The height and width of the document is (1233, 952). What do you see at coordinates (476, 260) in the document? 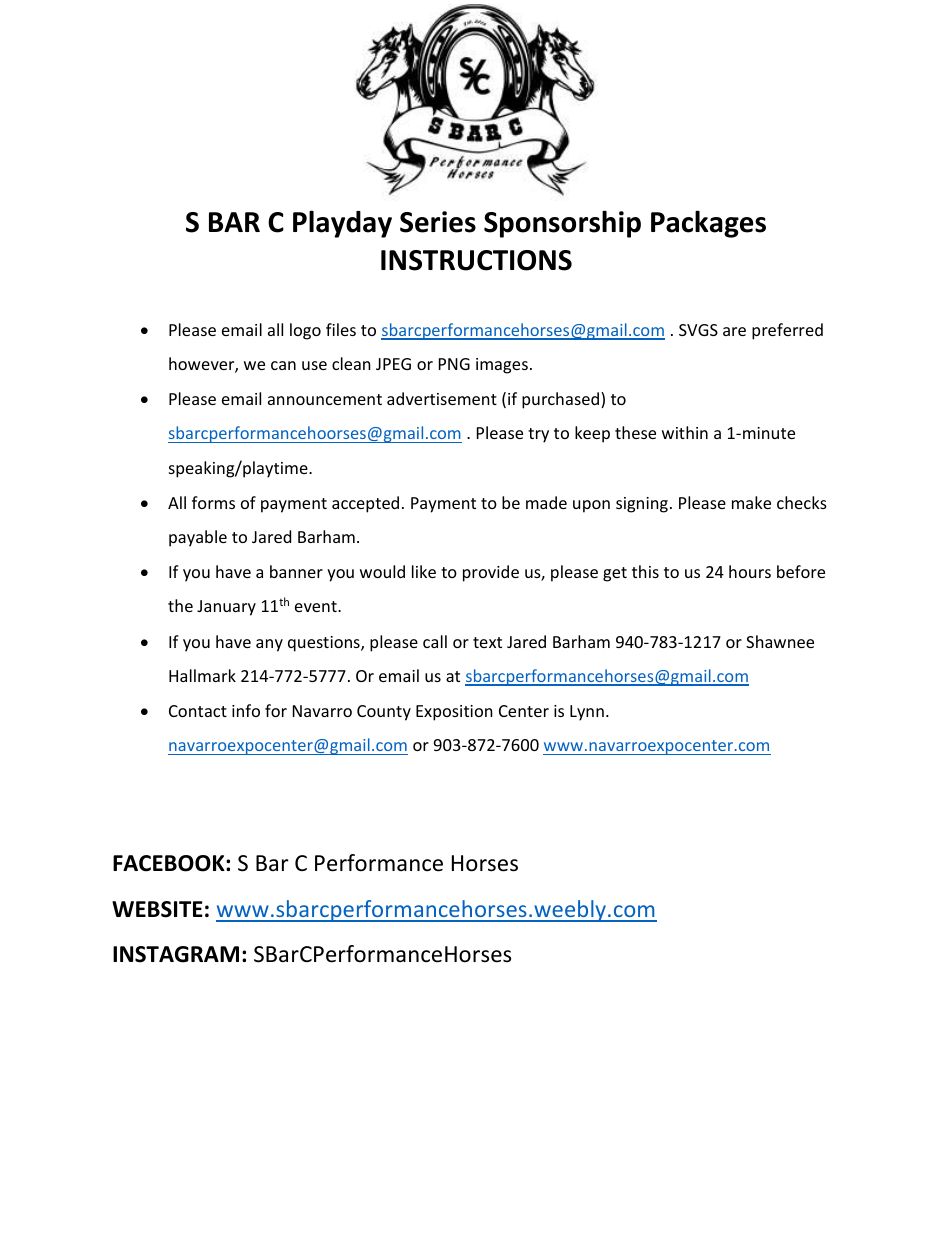
I see `INSTRUCTIONS` at bounding box center [476, 260].
